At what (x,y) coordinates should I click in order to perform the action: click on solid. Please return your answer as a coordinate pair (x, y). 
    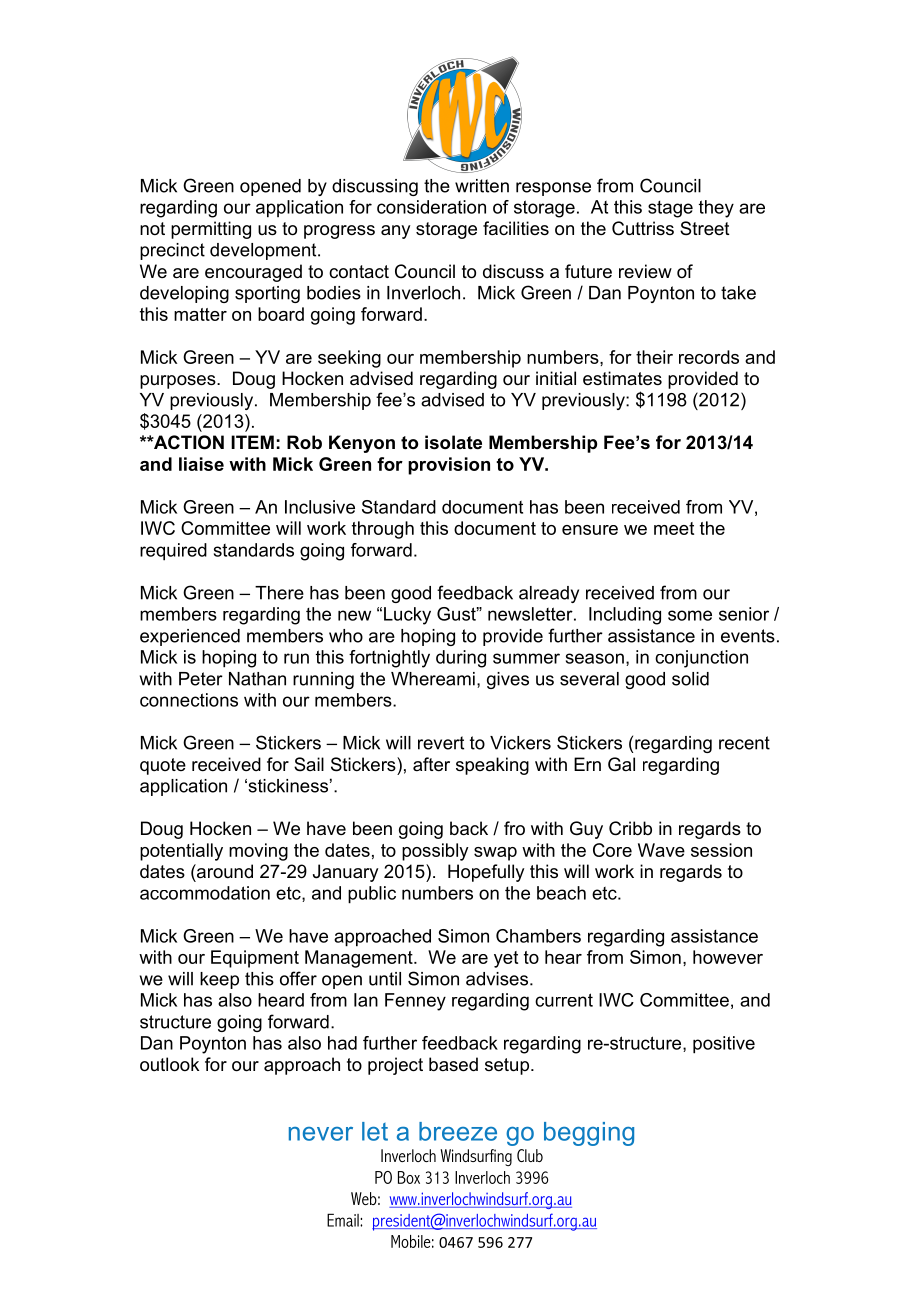
    Looking at the image, I should click on (690, 679).
